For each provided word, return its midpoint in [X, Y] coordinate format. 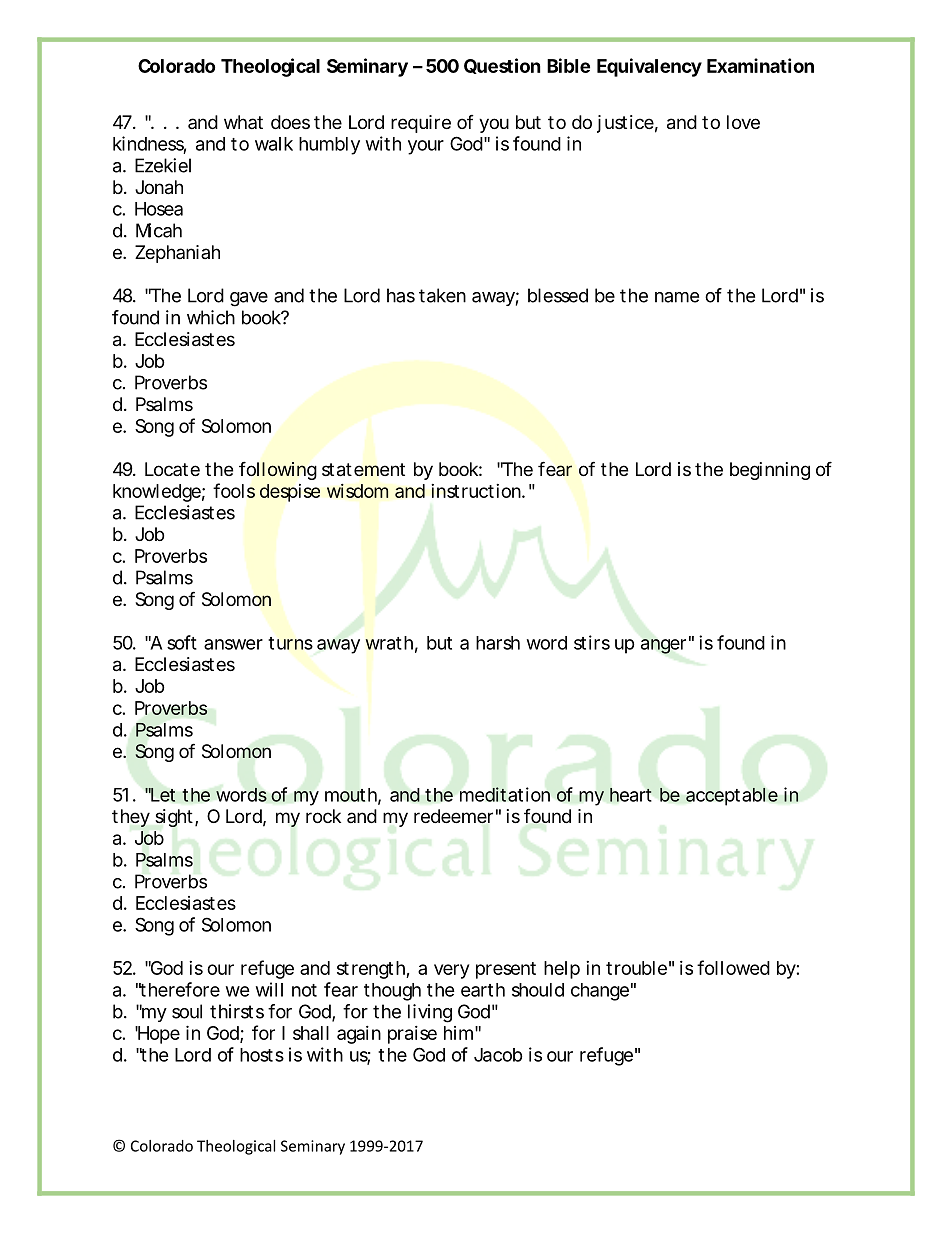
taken [442, 295]
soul [187, 1011]
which [211, 317]
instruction [477, 491]
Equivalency [649, 67]
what [243, 122]
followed [733, 967]
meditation [505, 794]
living [430, 1013]
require [421, 124]
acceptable [732, 796]
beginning [770, 471]
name [677, 297]
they [131, 818]
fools [234, 490]
